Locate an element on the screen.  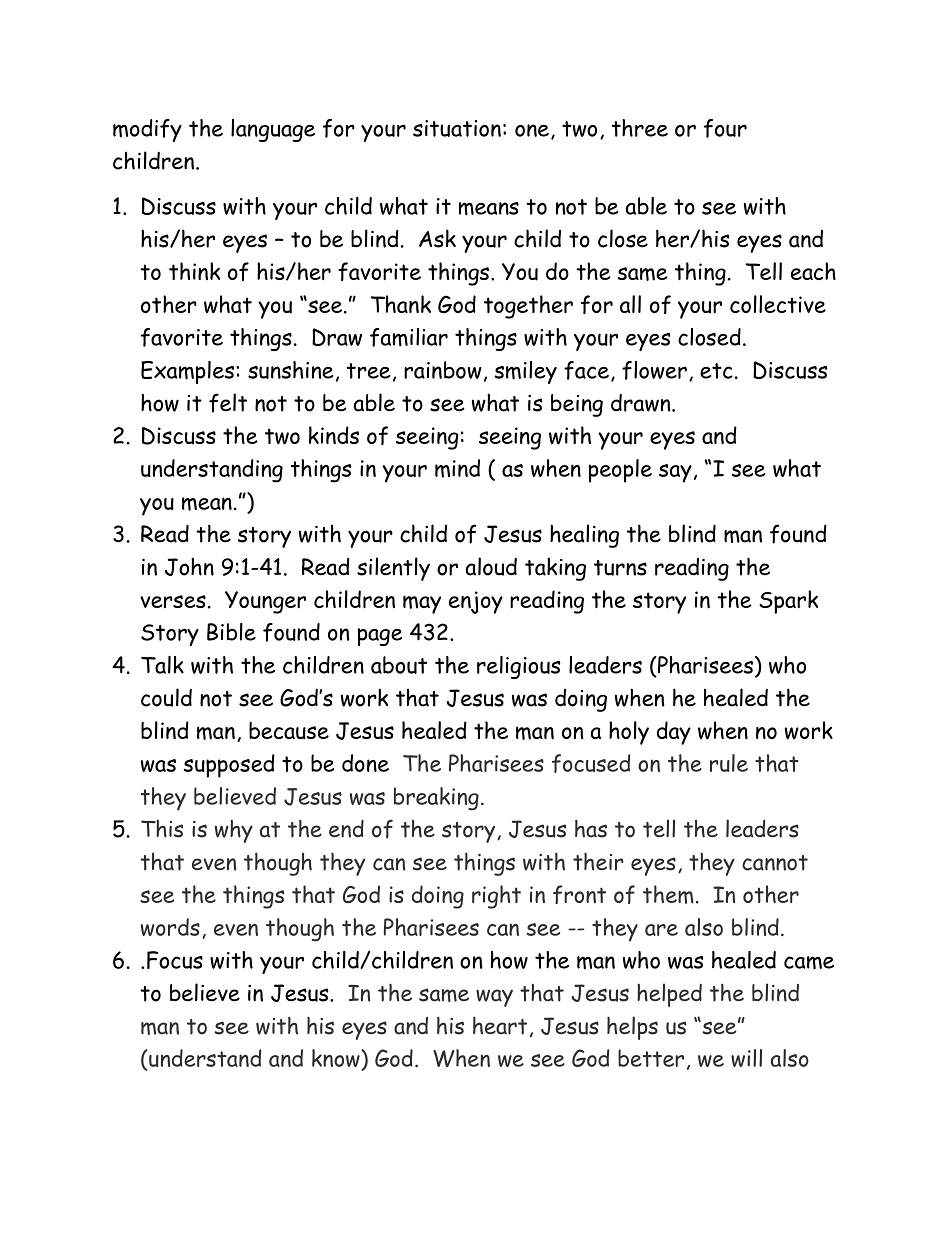
will is located at coordinates (746, 1058).
